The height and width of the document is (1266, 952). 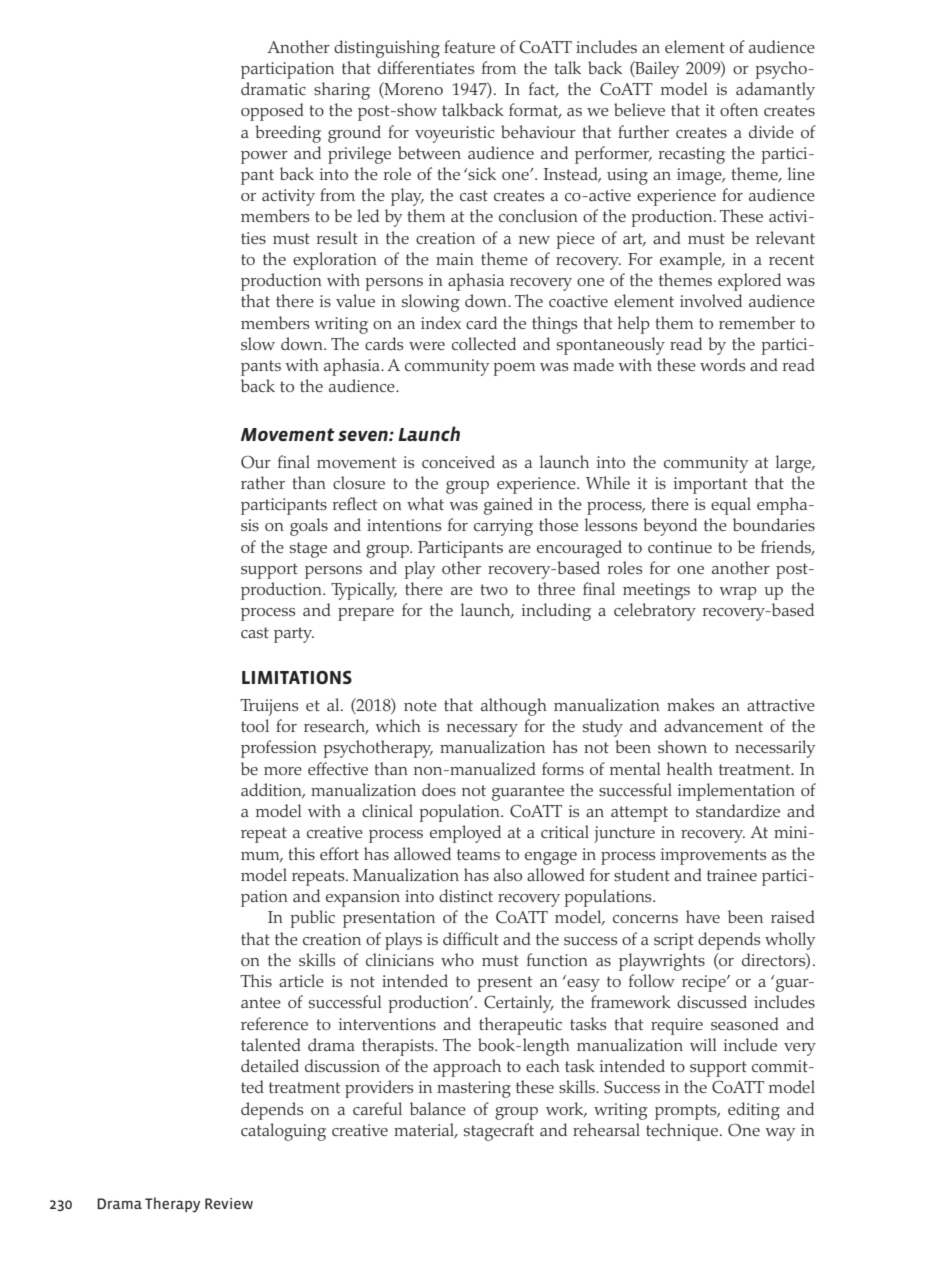 I want to click on important, so click(x=710, y=485).
